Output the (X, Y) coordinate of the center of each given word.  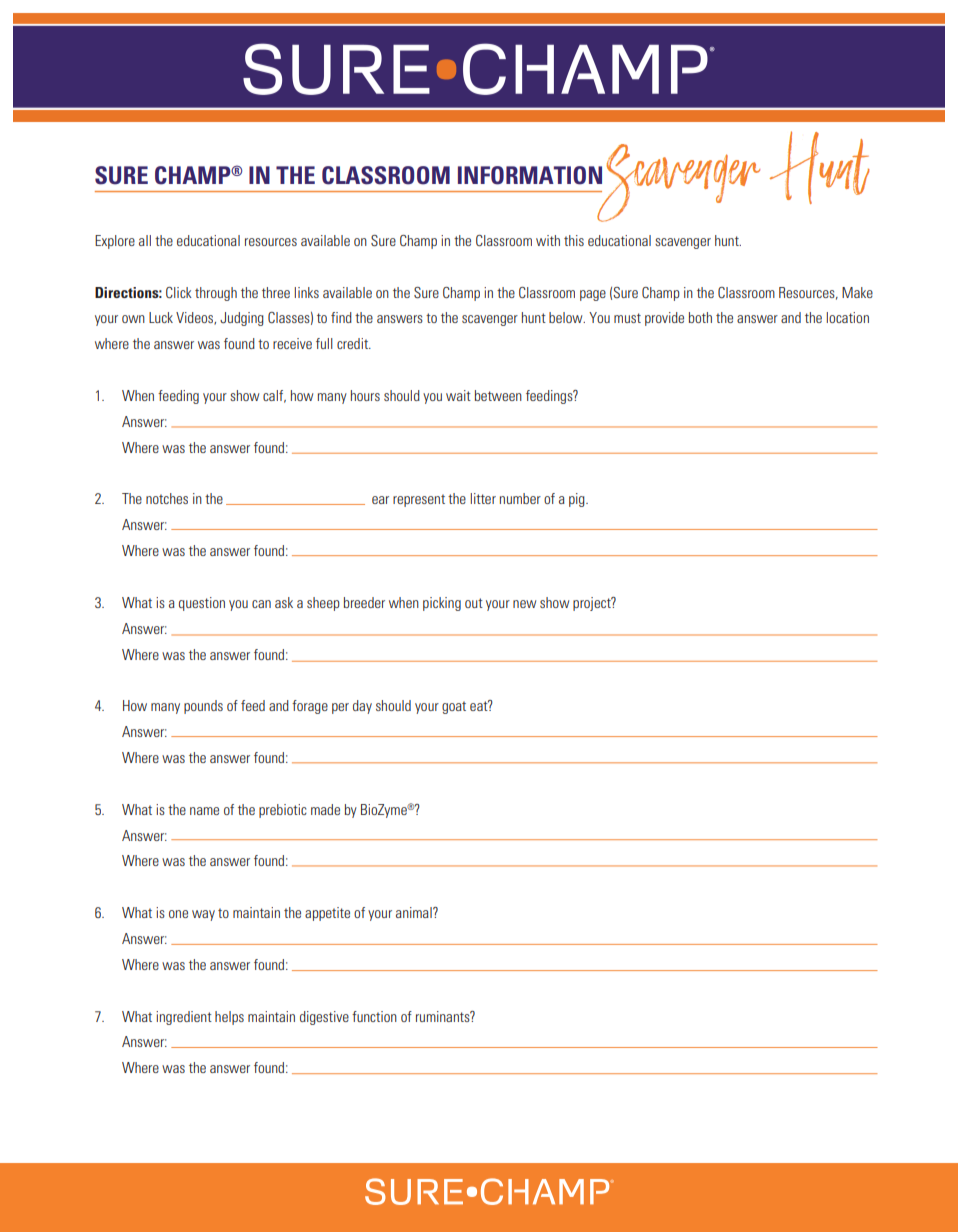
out (474, 603)
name (204, 811)
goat (454, 707)
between (498, 395)
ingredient (184, 1018)
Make (857, 292)
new (524, 604)
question (202, 604)
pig (578, 500)
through (216, 294)
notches (167, 498)
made (325, 809)
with (548, 240)
